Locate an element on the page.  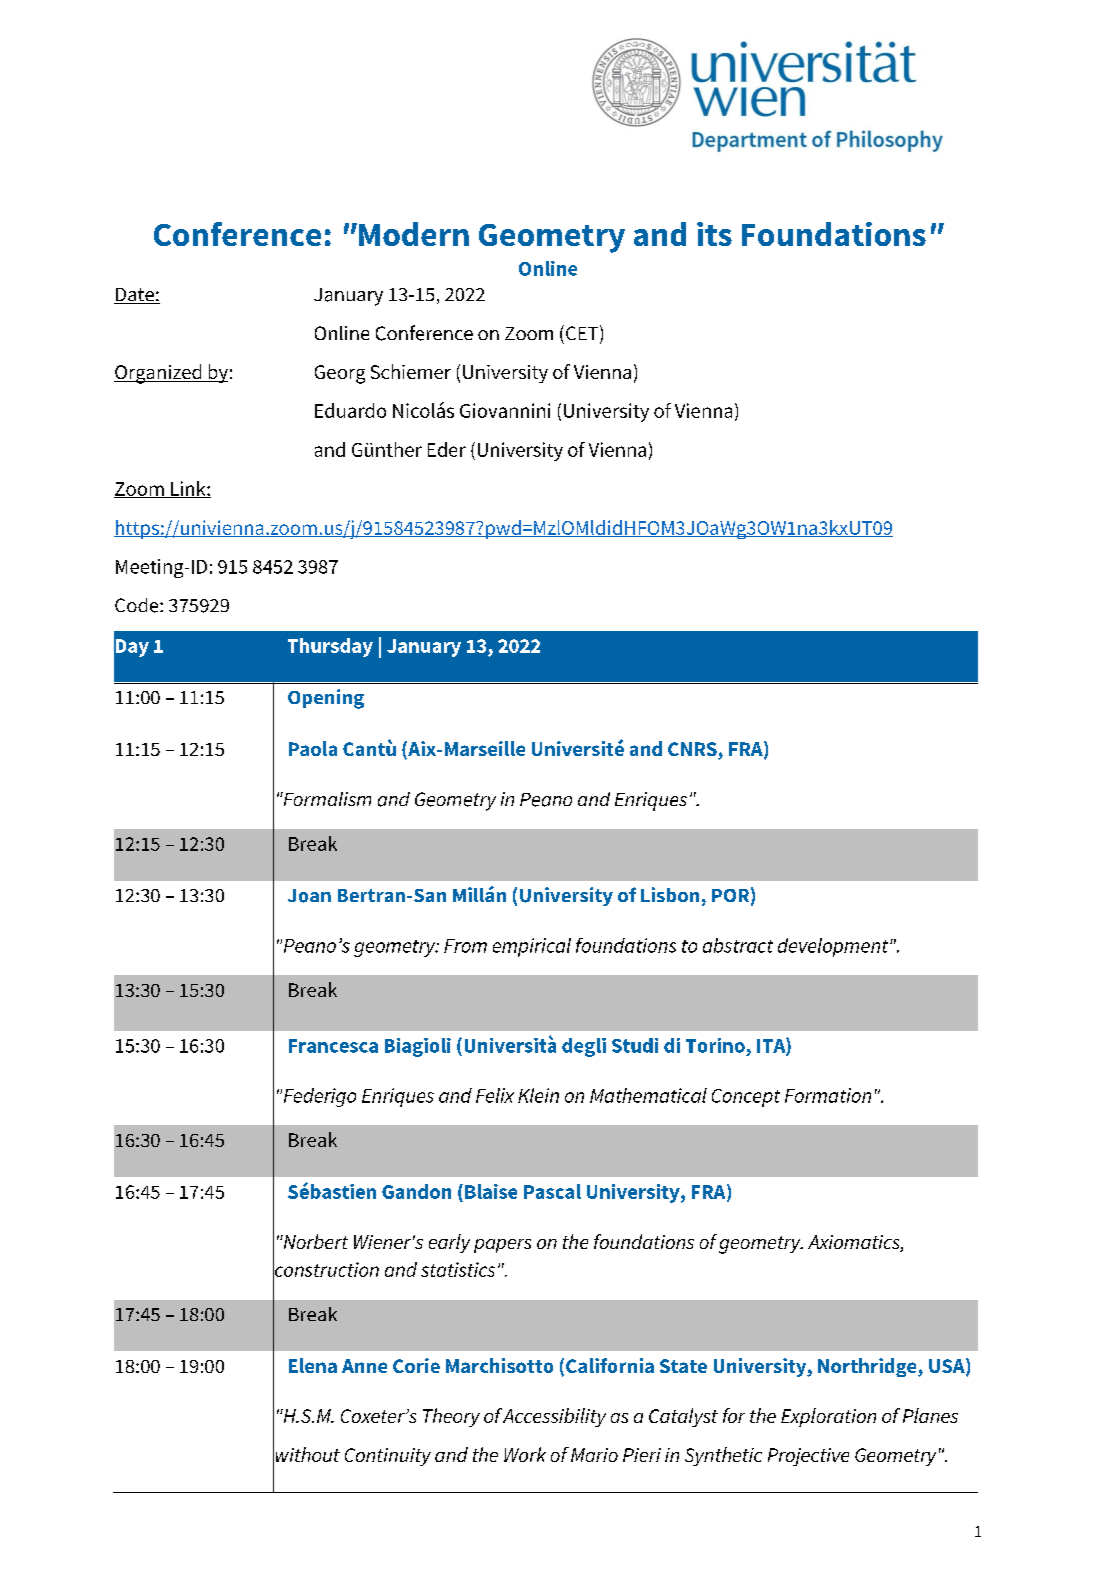
development is located at coordinates (834, 947).
